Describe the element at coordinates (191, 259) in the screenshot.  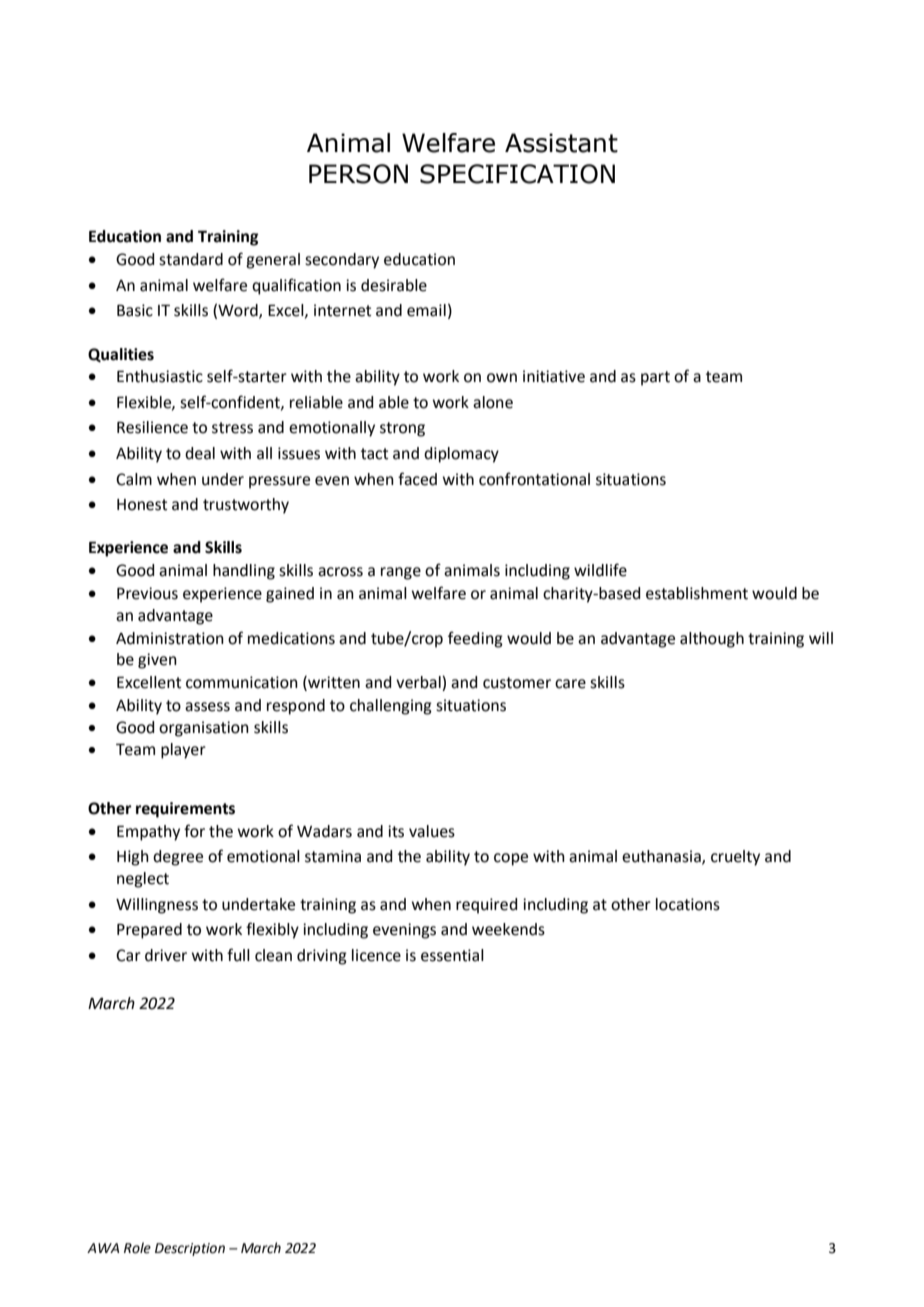
I see `standard` at that location.
